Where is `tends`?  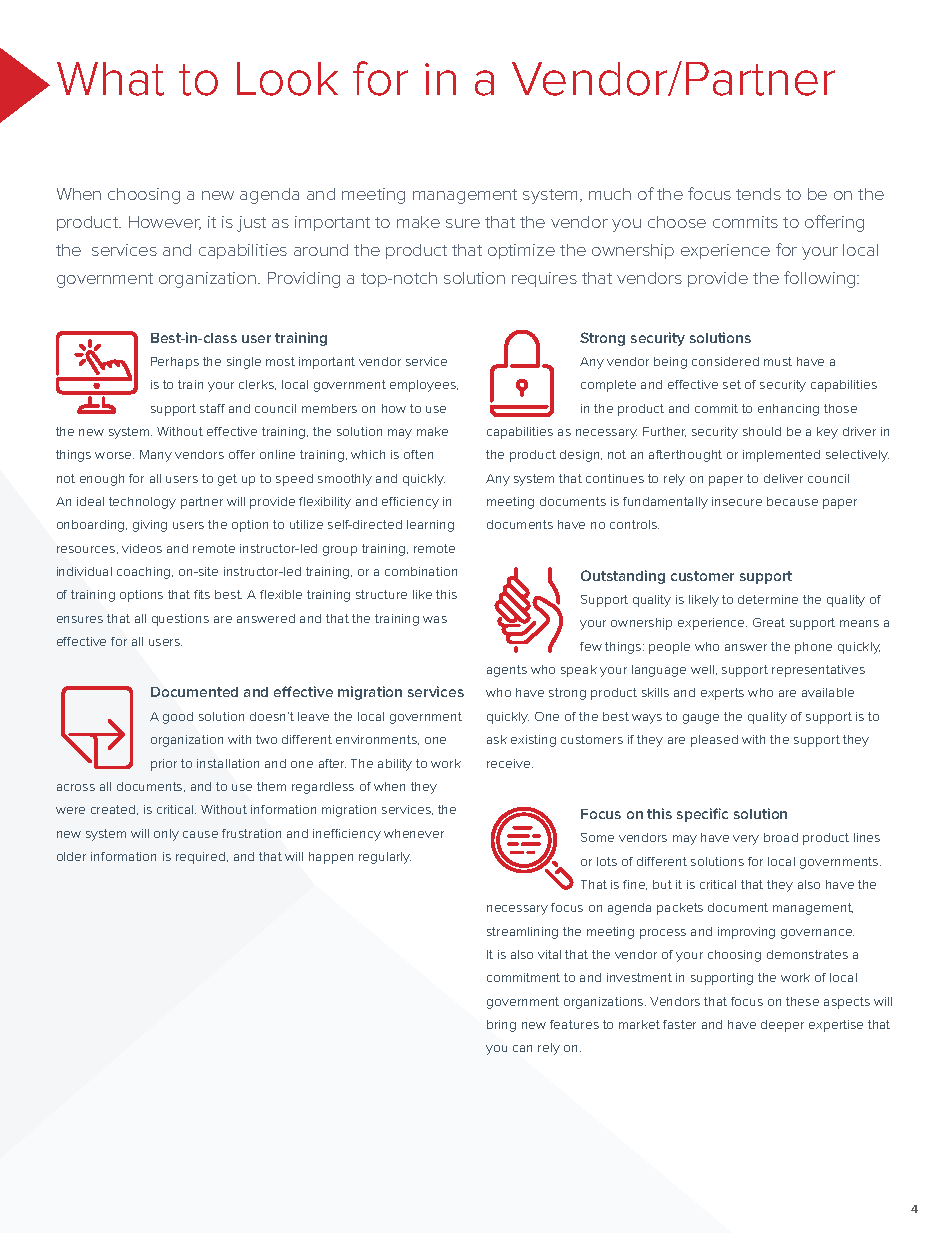 tends is located at coordinates (758, 194).
